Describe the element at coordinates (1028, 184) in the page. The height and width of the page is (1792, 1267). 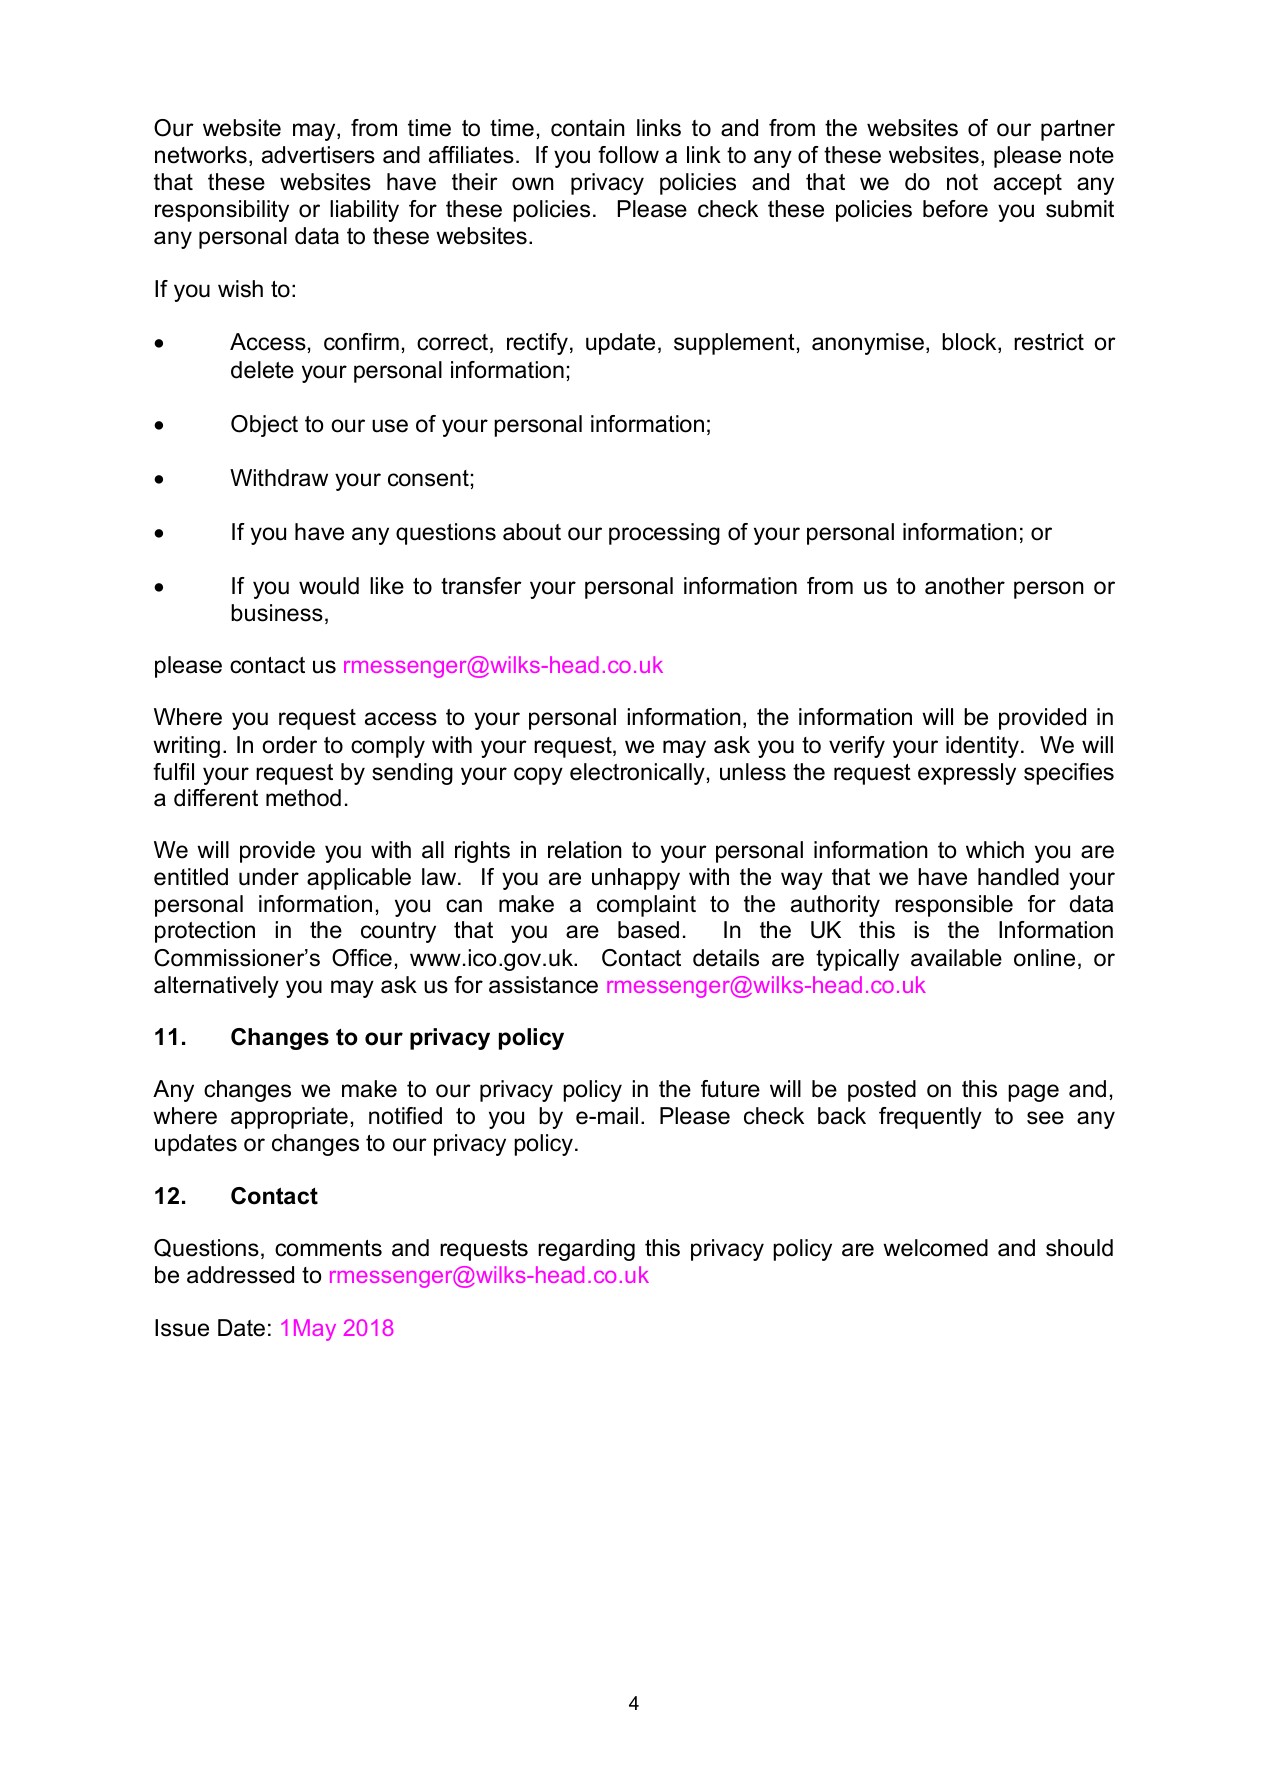
I see `accept` at that location.
